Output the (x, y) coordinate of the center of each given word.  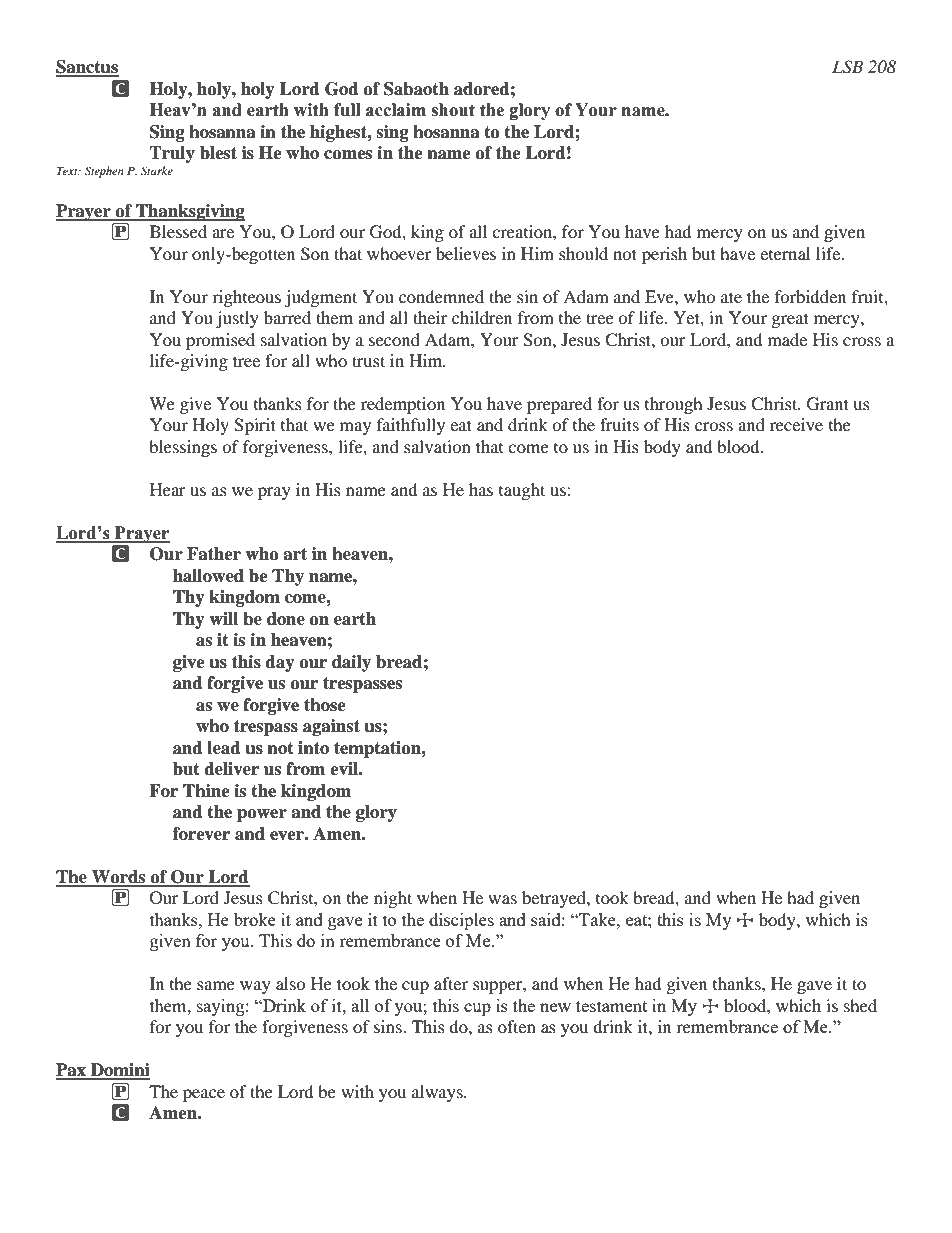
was (502, 899)
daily (351, 663)
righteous (246, 298)
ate (731, 297)
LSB (847, 67)
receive (796, 424)
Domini (119, 1071)
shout (453, 110)
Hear (168, 489)
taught (522, 491)
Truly (172, 154)
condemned (441, 296)
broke (255, 919)
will (223, 618)
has (481, 489)
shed (860, 1005)
